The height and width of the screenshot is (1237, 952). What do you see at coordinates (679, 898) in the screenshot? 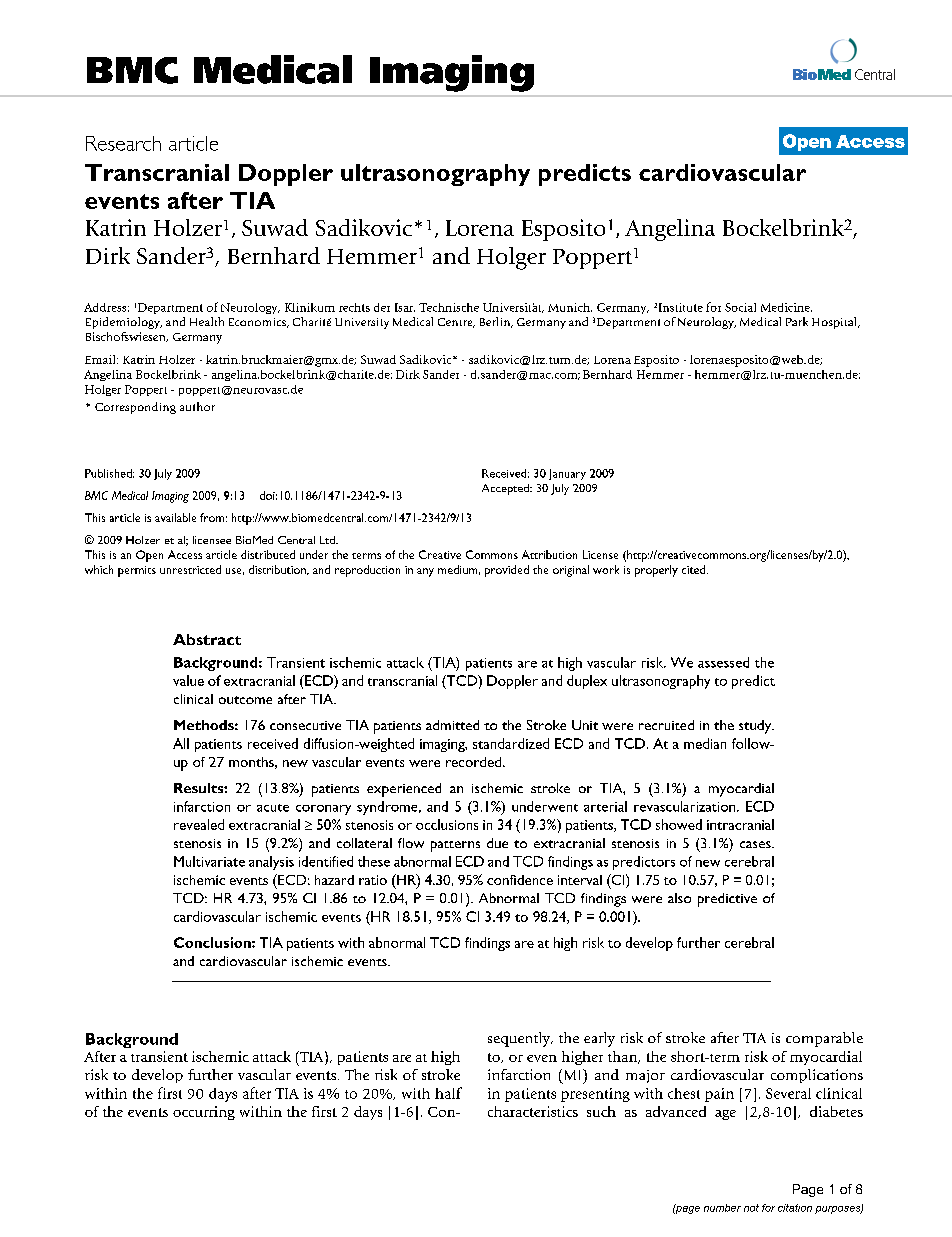
I see `also` at bounding box center [679, 898].
